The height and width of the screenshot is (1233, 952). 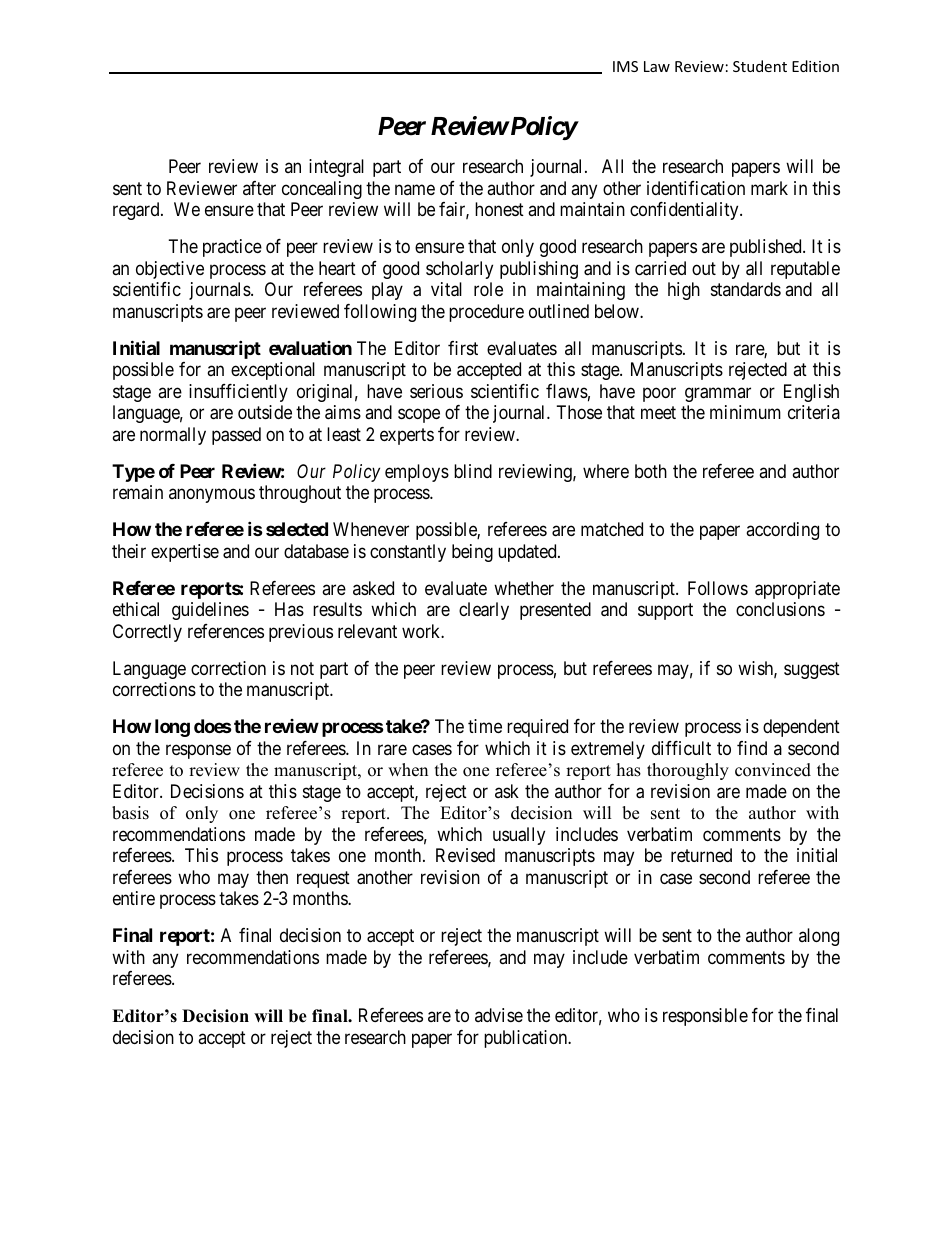 I want to click on after, so click(x=259, y=188).
